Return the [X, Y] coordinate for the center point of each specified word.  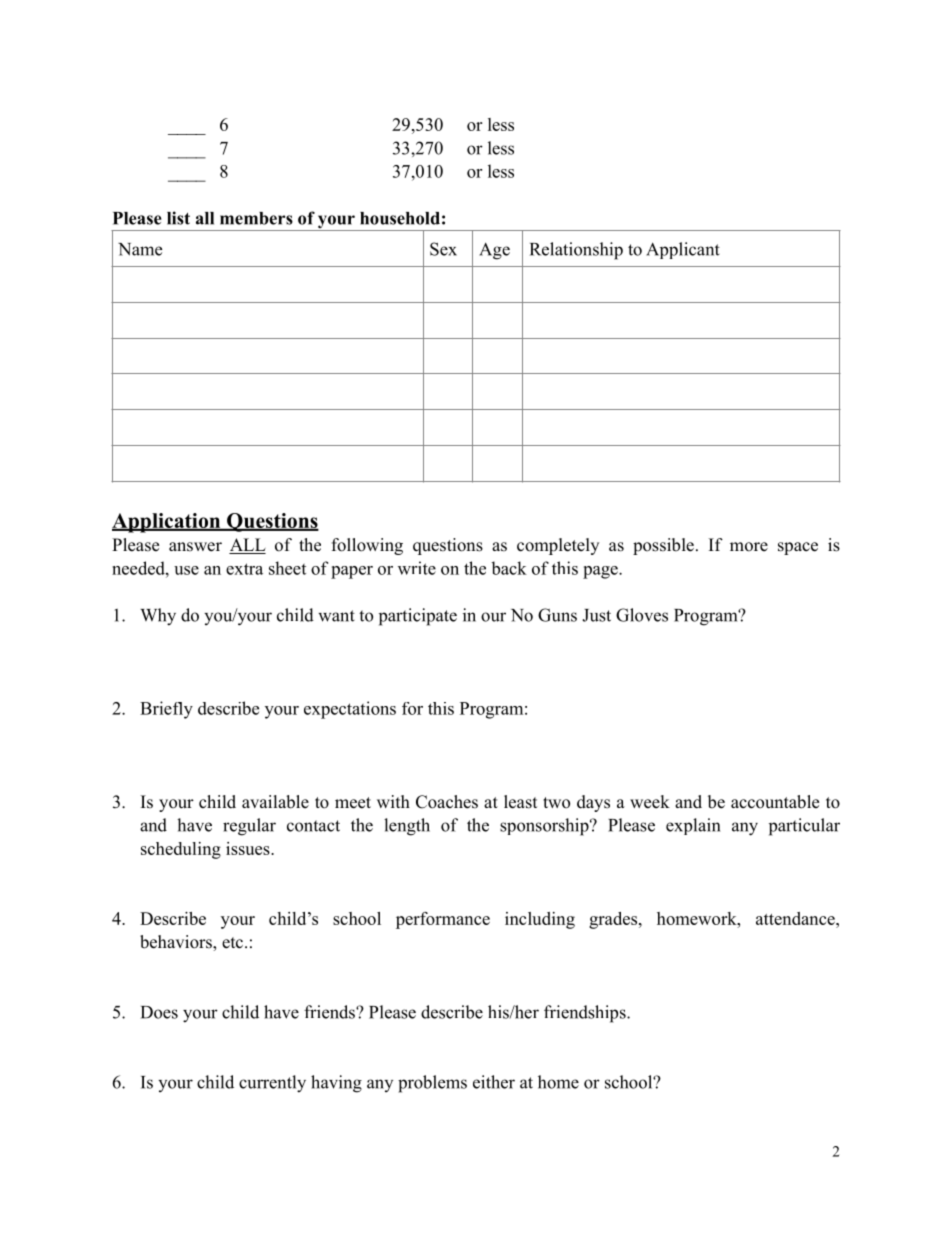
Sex [443, 249]
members [256, 218]
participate [418, 617]
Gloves [642, 615]
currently [272, 1084]
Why [158, 617]
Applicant [683, 250]
